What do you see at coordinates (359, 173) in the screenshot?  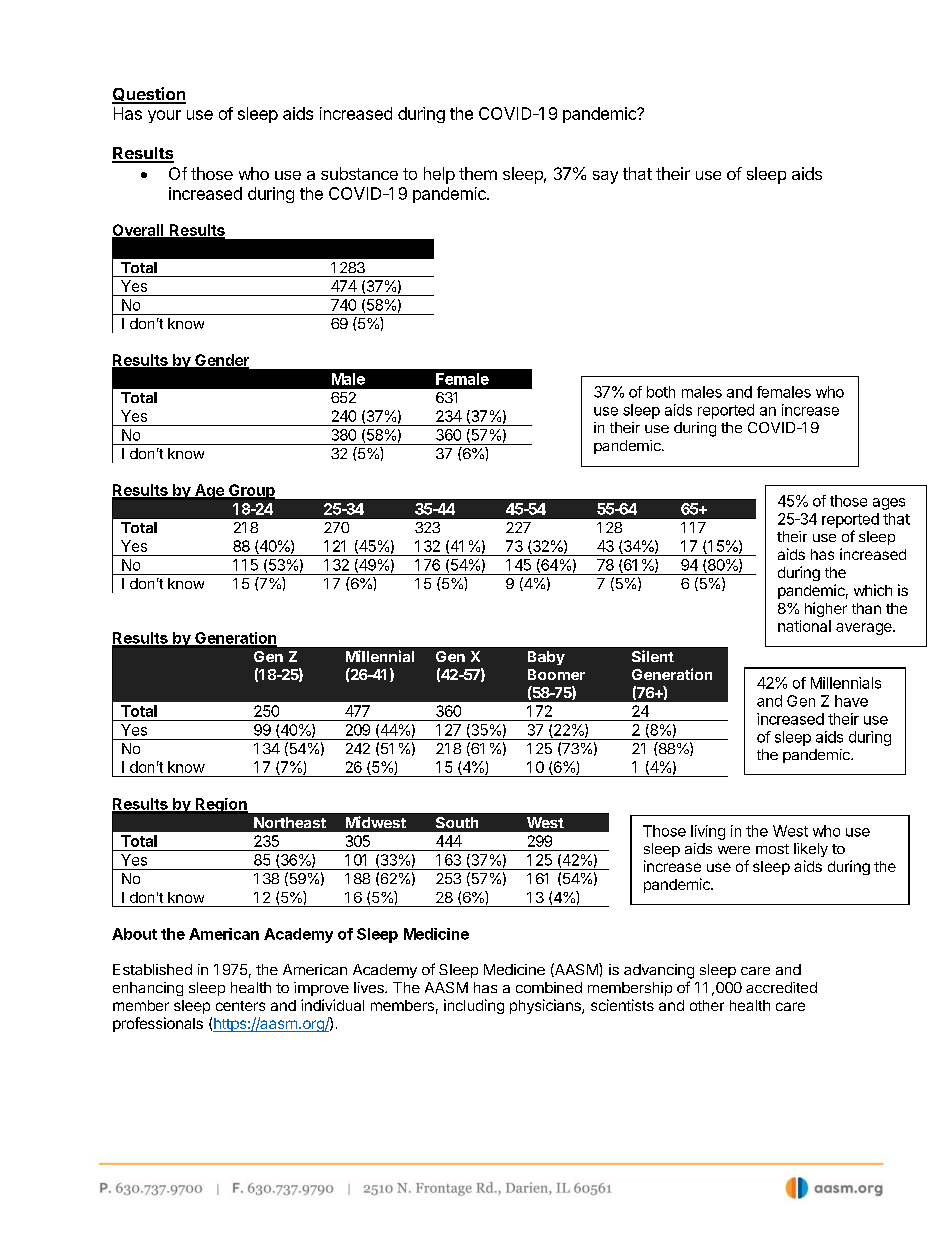 I see `substance` at bounding box center [359, 173].
